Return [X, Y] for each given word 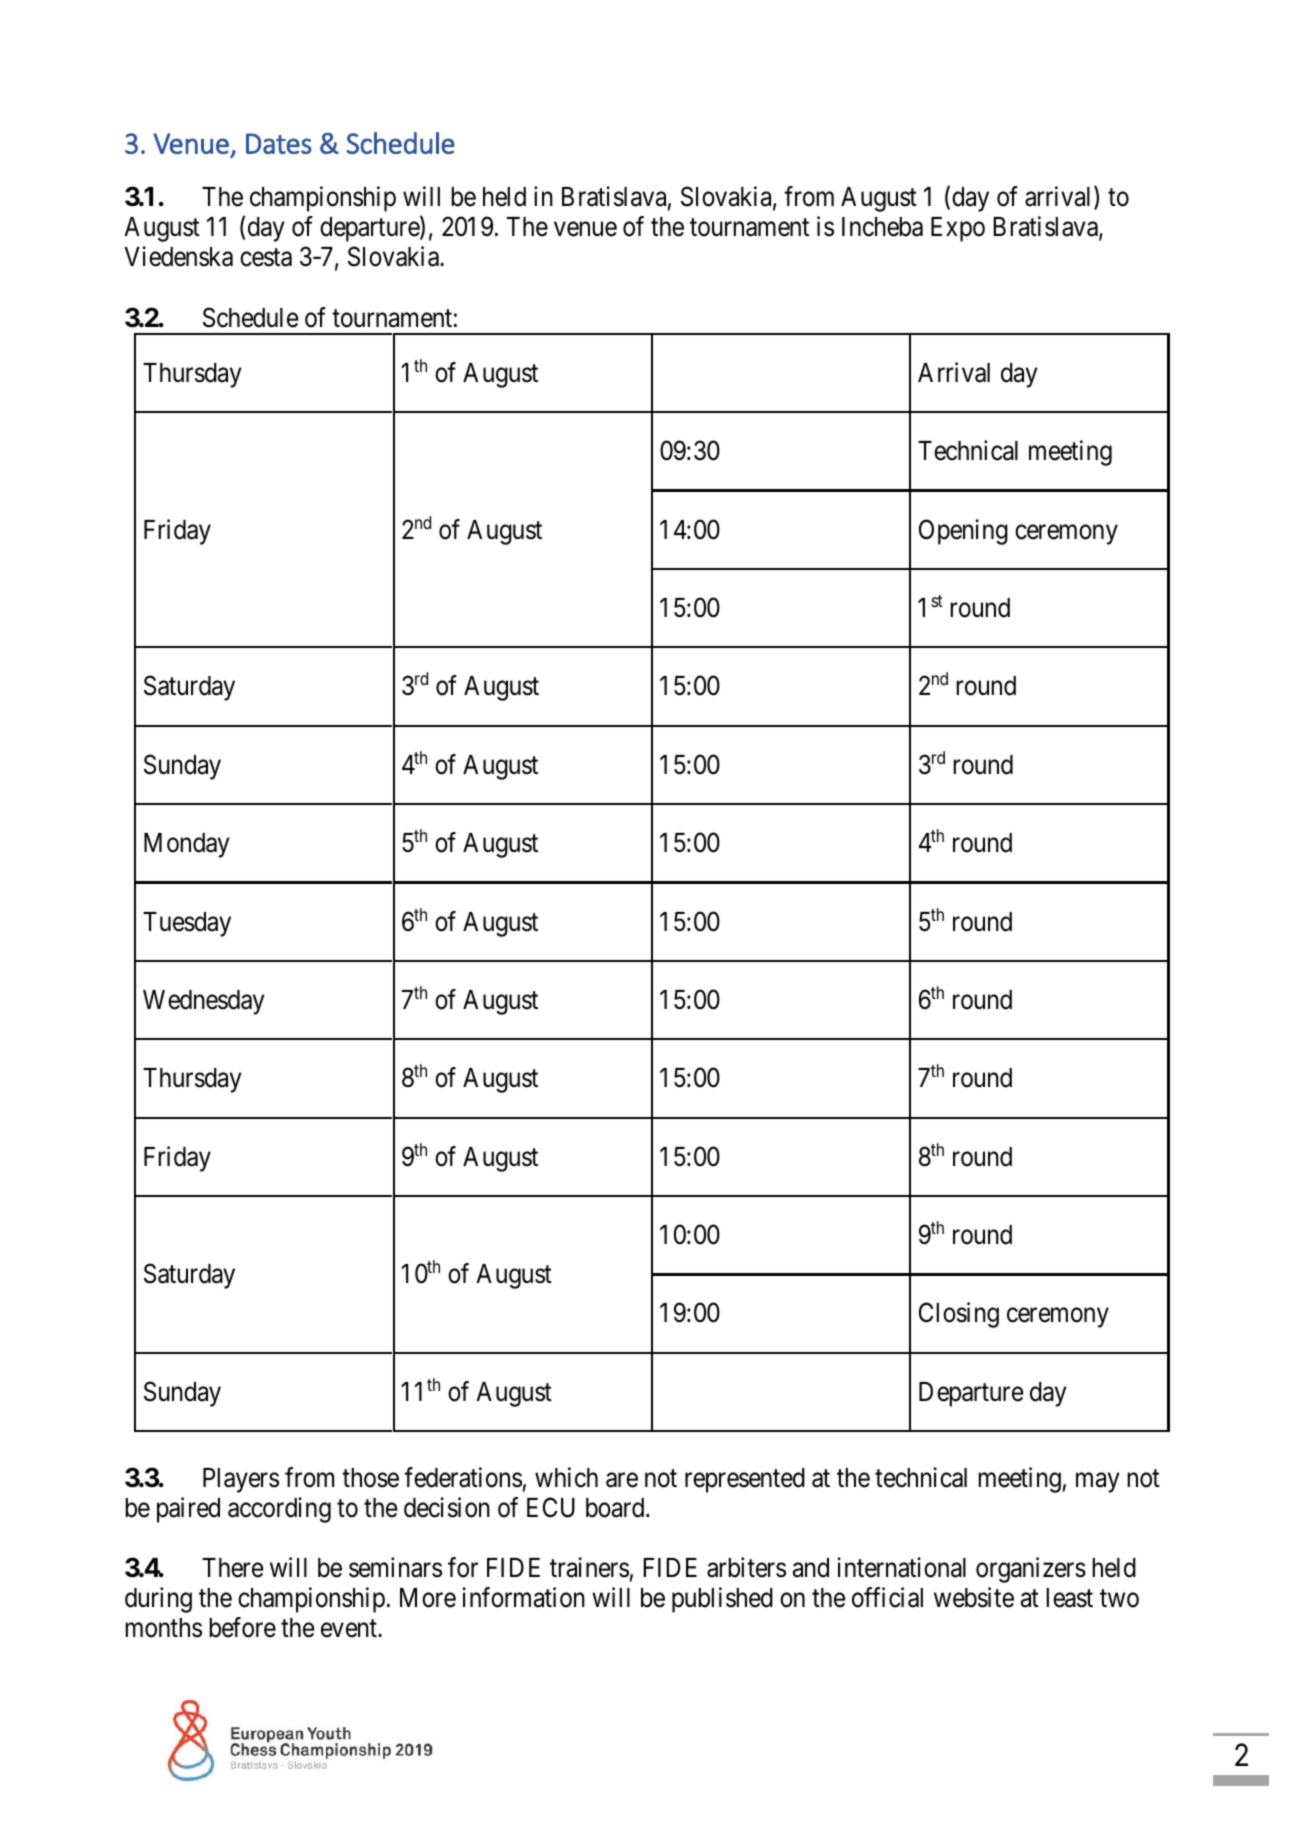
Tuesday [187, 924]
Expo [958, 229]
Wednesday [204, 1002]
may [1098, 1482]
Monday [187, 845]
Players [241, 1480]
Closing [959, 1315]
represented [745, 1480]
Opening [963, 532]
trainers [589, 1567]
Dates [279, 143]
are [622, 1480]
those [370, 1478]
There [232, 1568]
